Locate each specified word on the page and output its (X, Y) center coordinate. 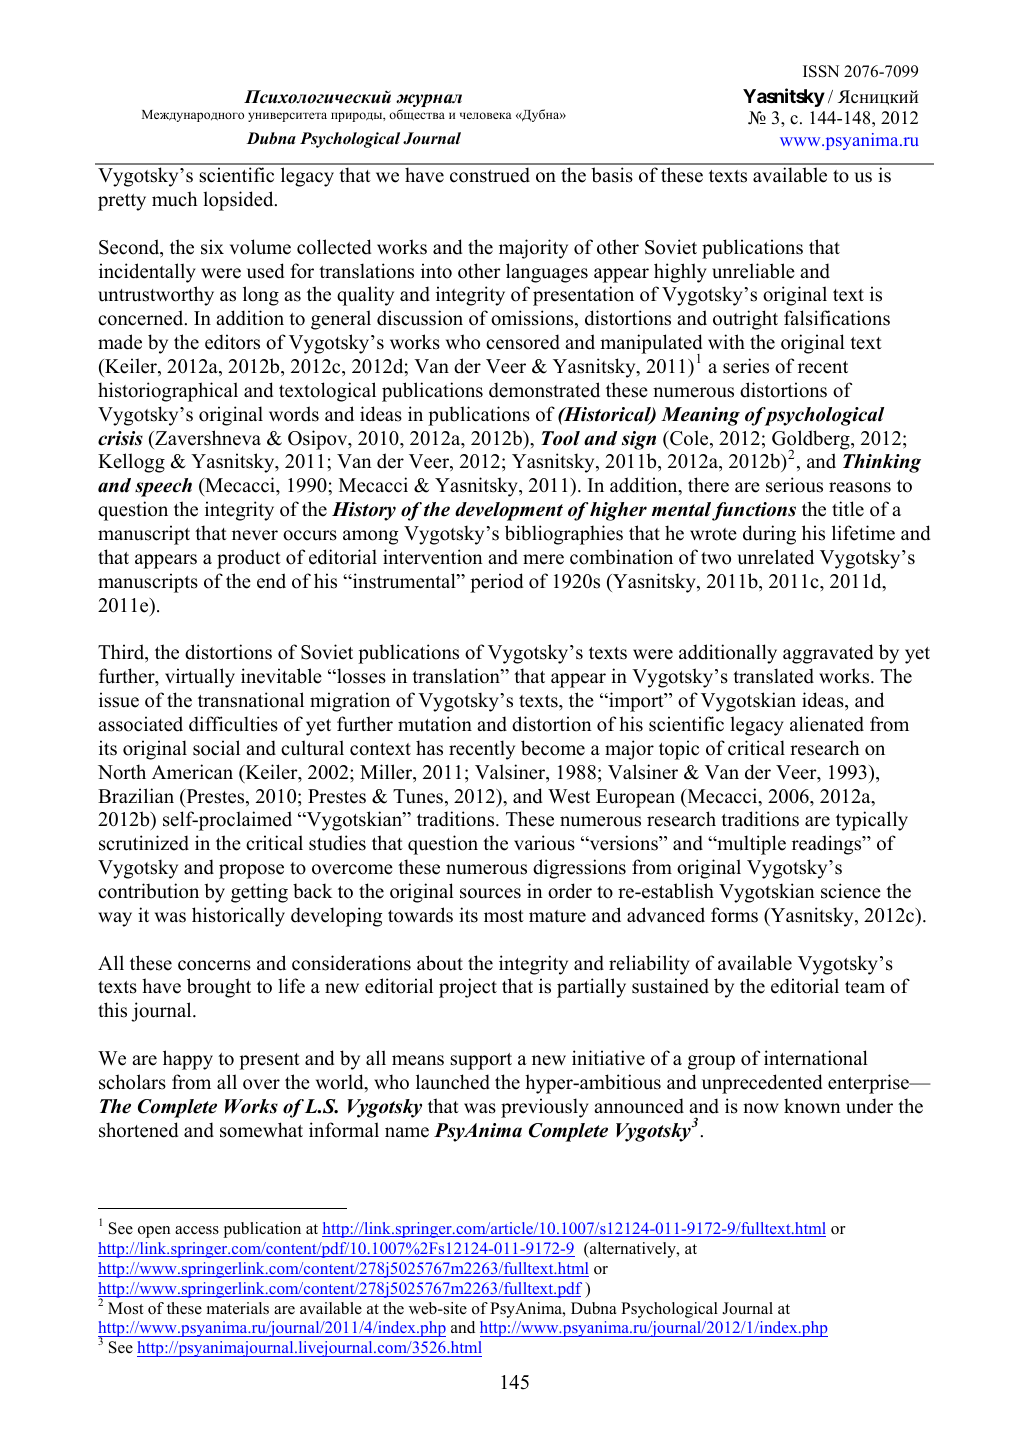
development (509, 511)
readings (828, 845)
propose (251, 871)
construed (490, 175)
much (174, 199)
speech (163, 487)
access (197, 1230)
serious (794, 485)
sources (490, 893)
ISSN (821, 71)
